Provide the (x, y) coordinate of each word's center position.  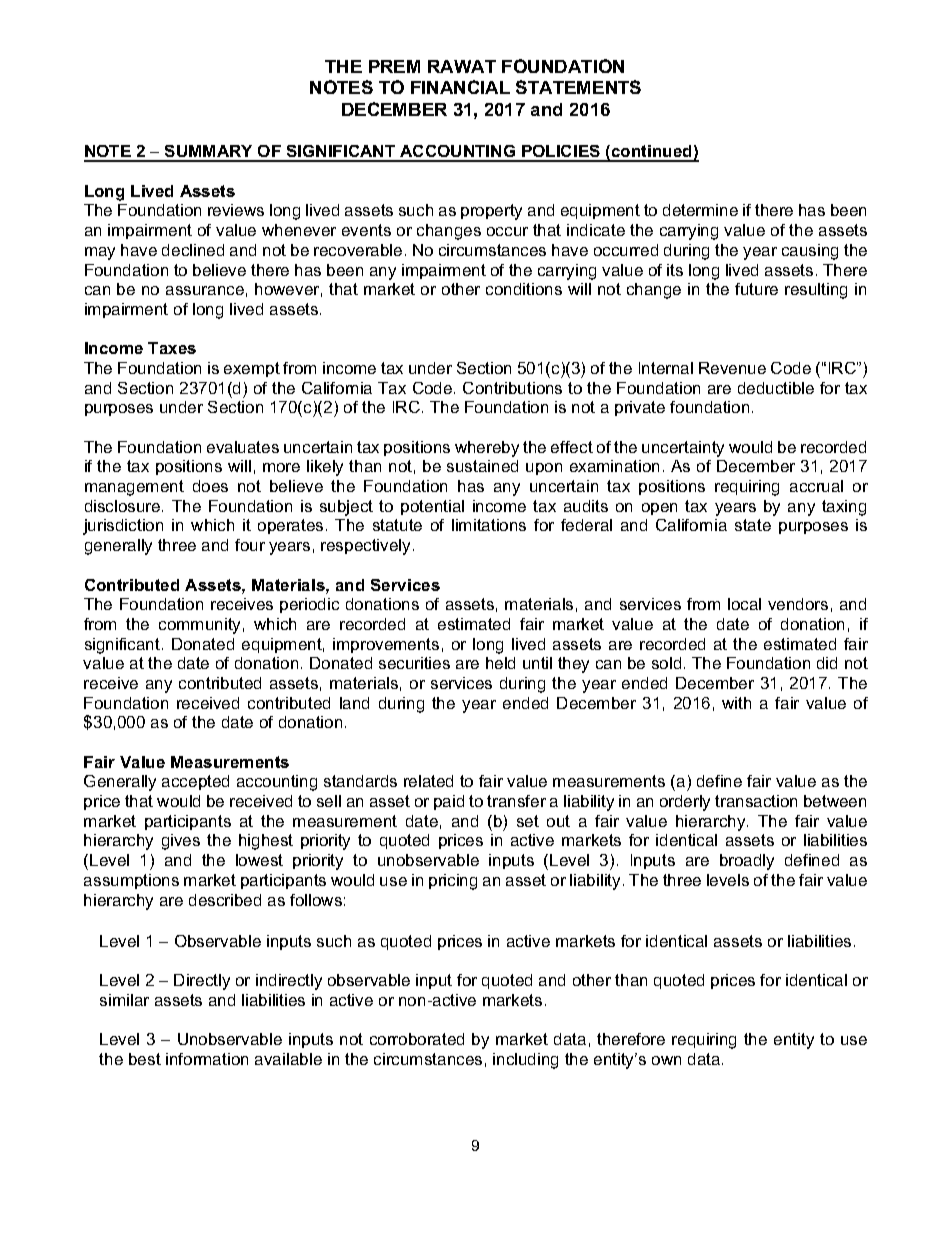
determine (700, 210)
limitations (489, 525)
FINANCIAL (460, 87)
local (744, 604)
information (207, 1059)
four (250, 545)
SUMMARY (209, 153)
